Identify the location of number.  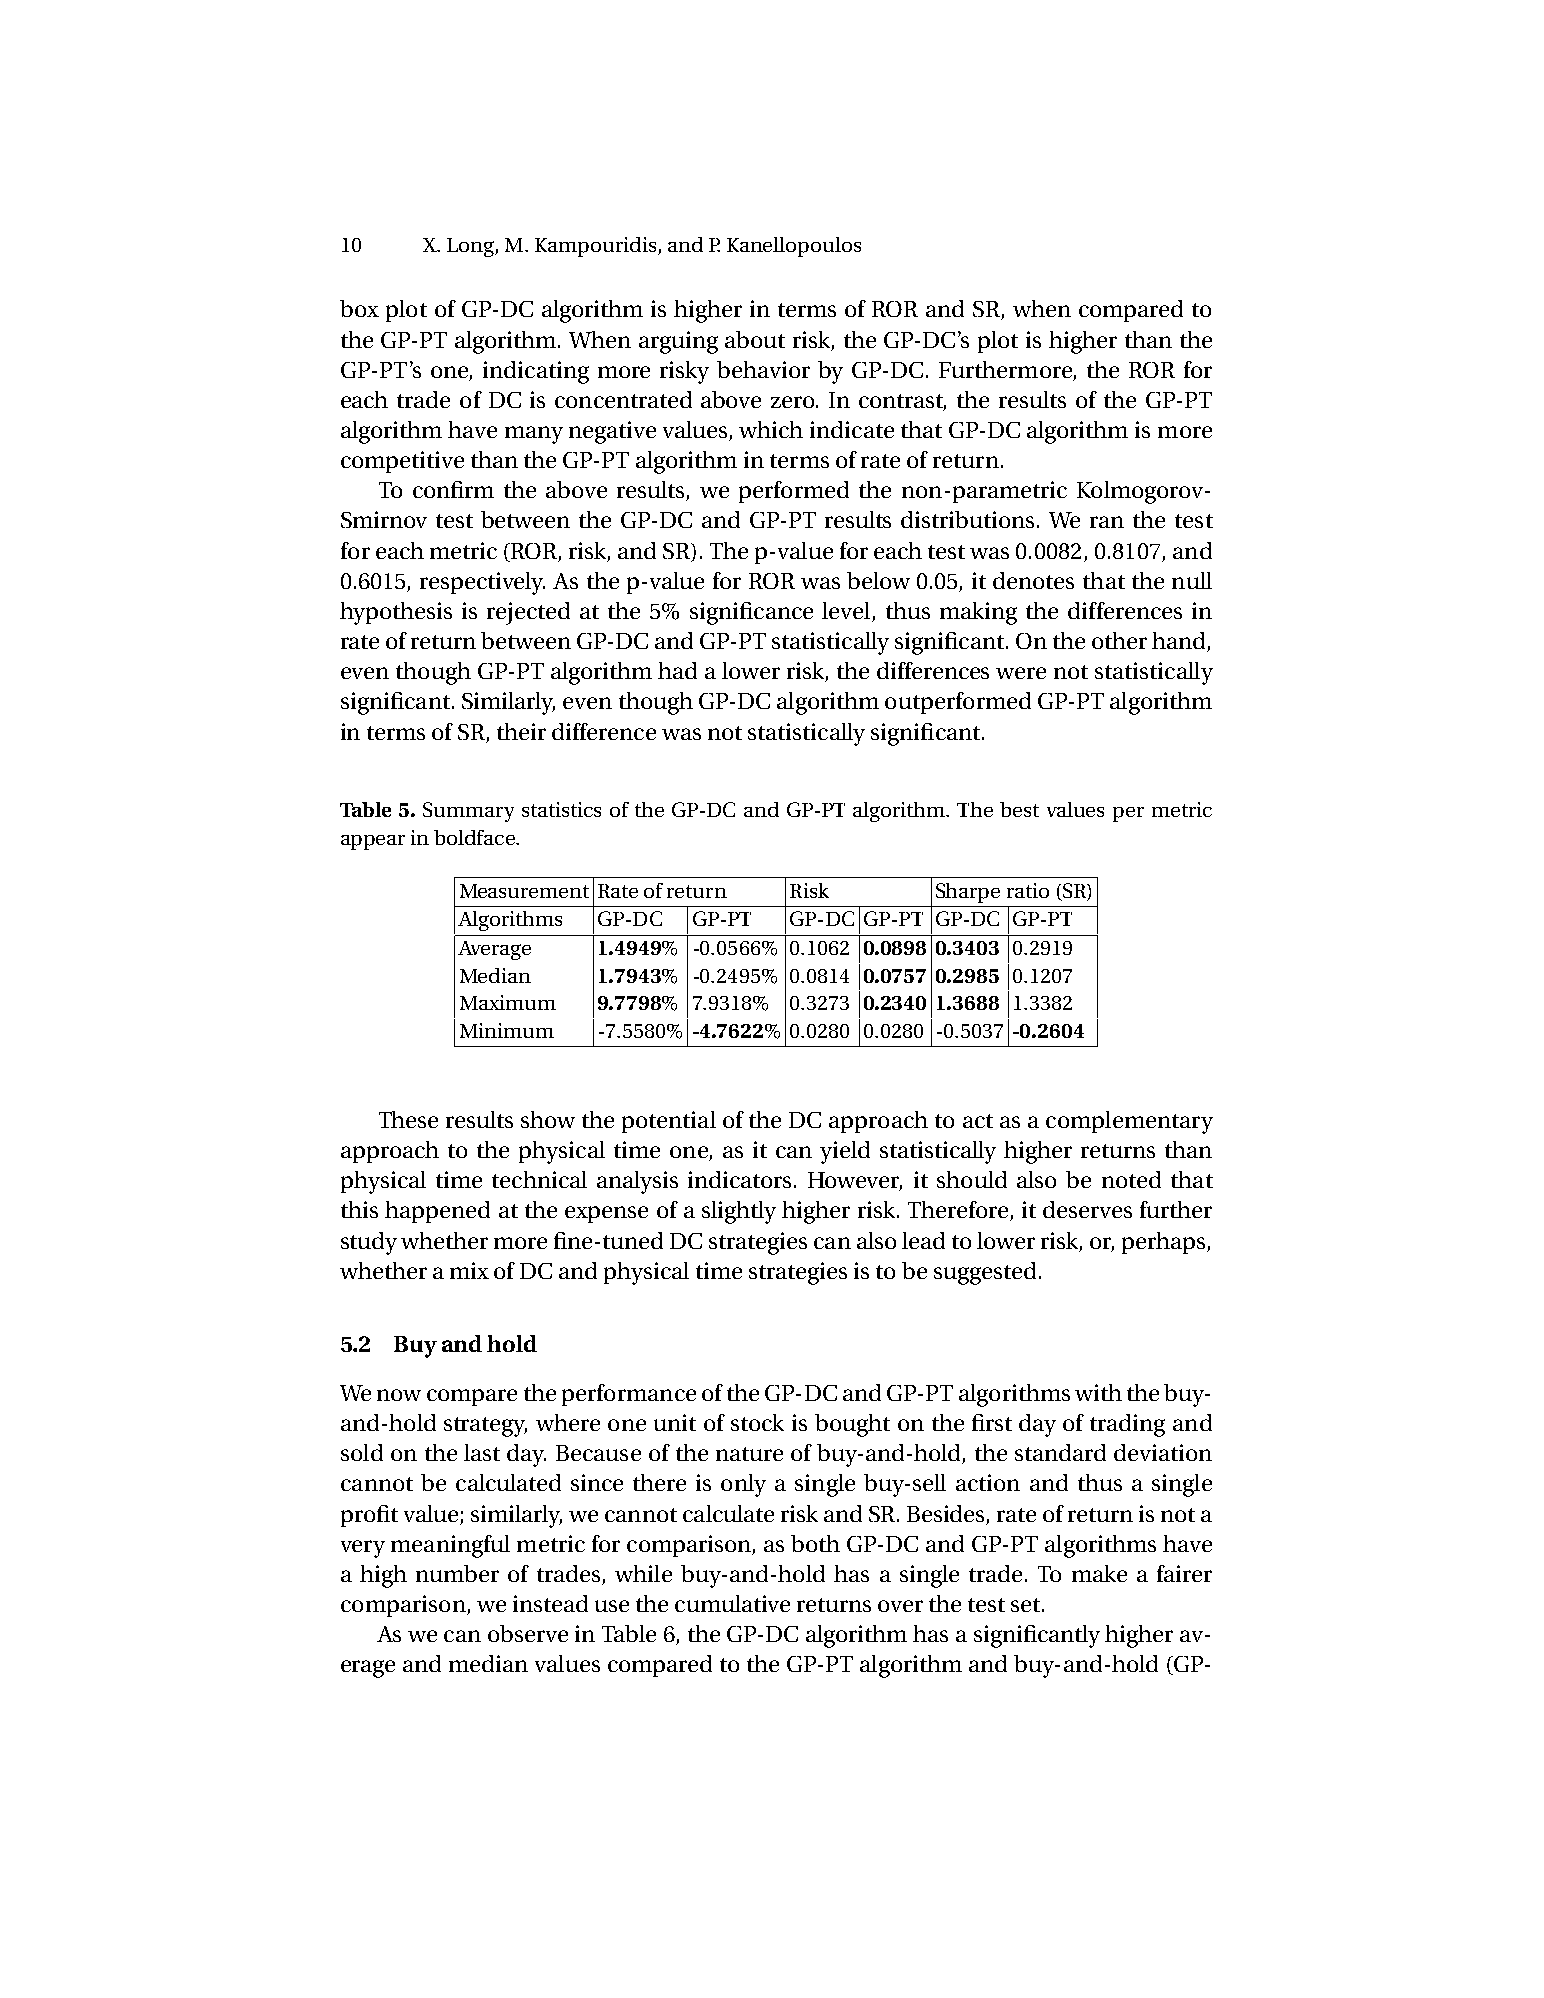
(457, 1573).
